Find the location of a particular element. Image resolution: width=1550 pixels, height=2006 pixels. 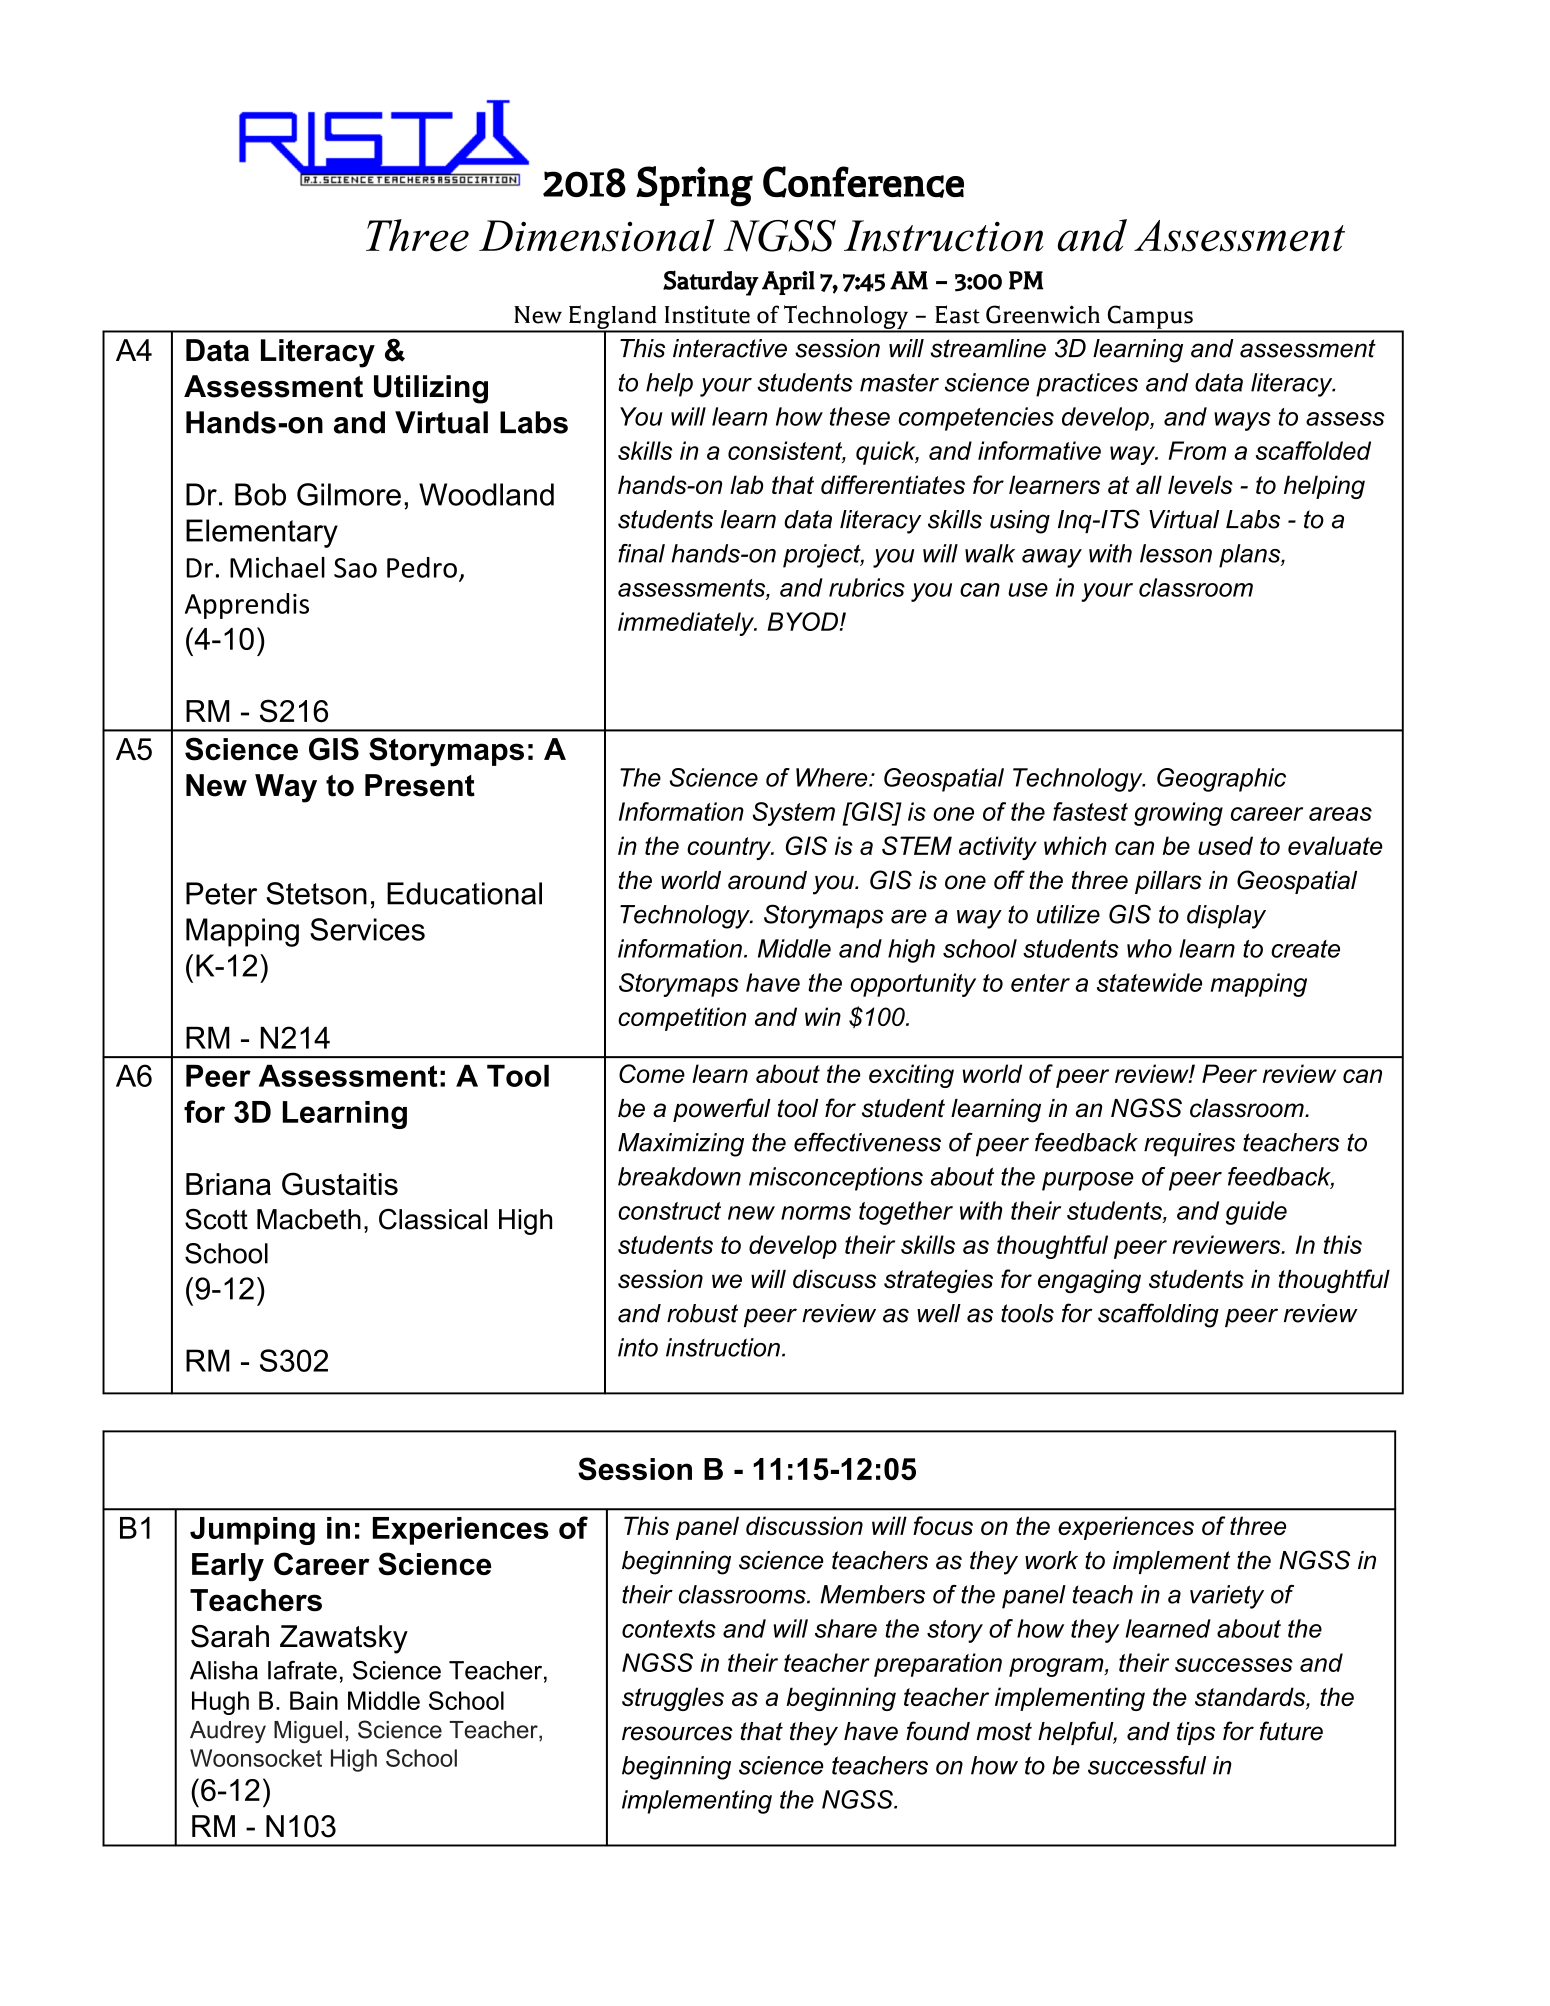

Greenwich is located at coordinates (1043, 314).
